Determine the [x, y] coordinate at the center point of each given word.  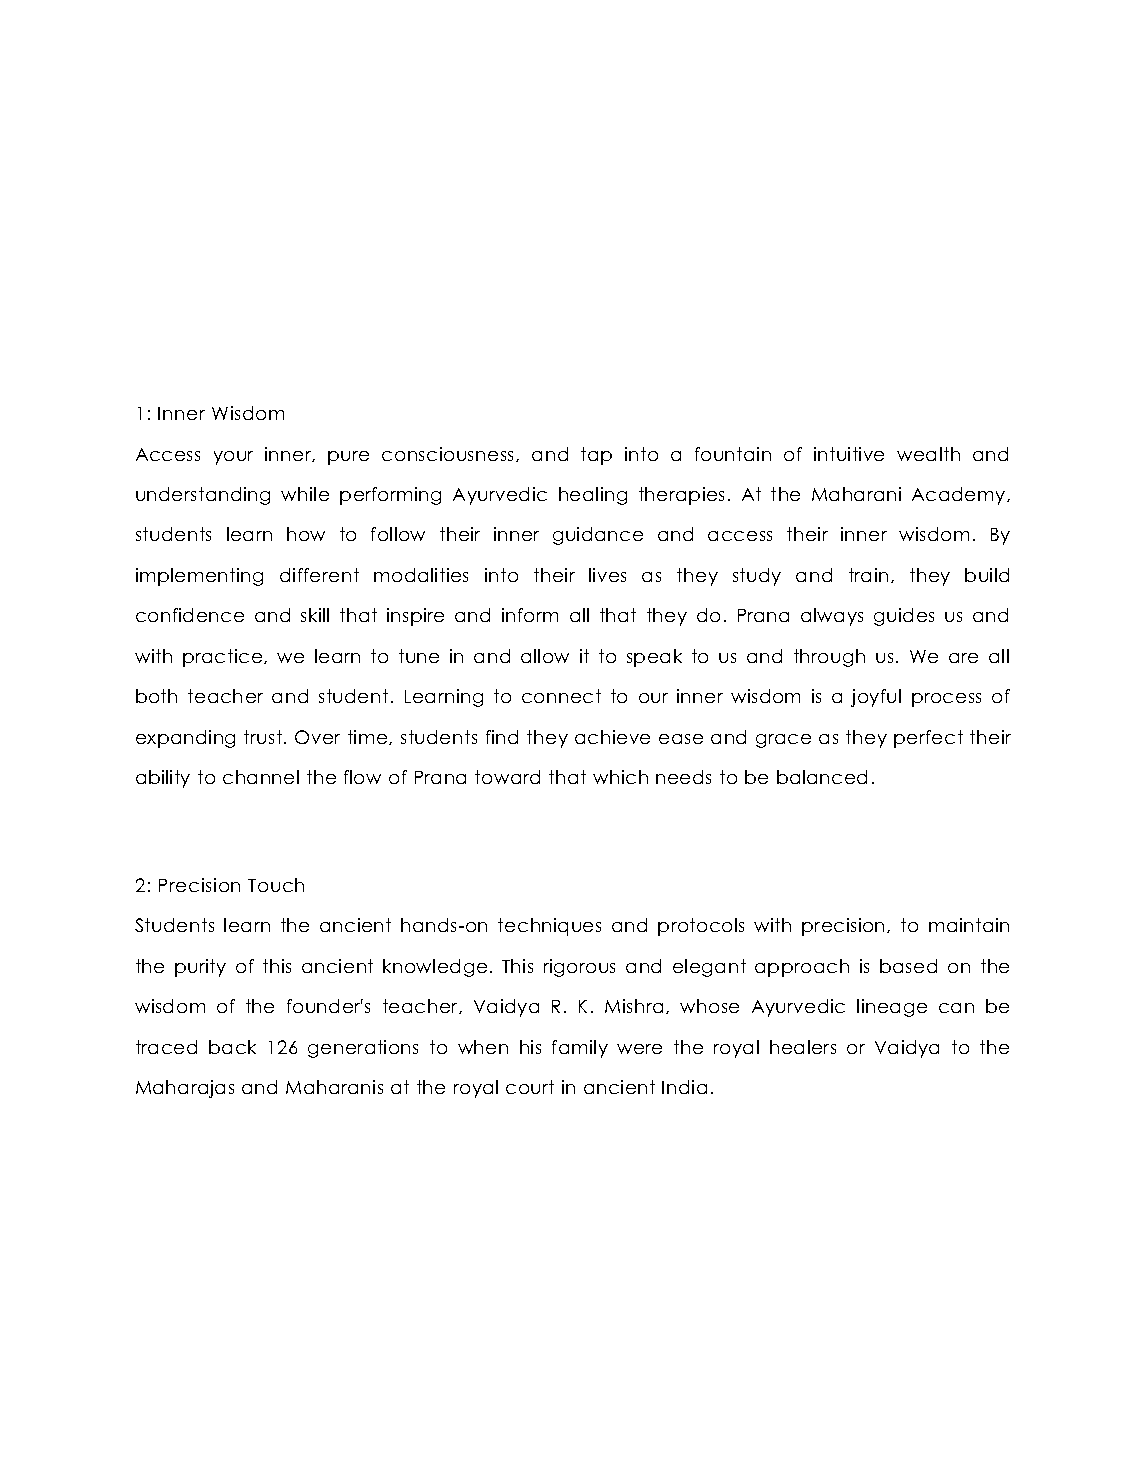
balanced [822, 777]
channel [261, 777]
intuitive [849, 454]
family [580, 1049]
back [232, 1047]
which [620, 777]
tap [596, 456]
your [233, 458]
